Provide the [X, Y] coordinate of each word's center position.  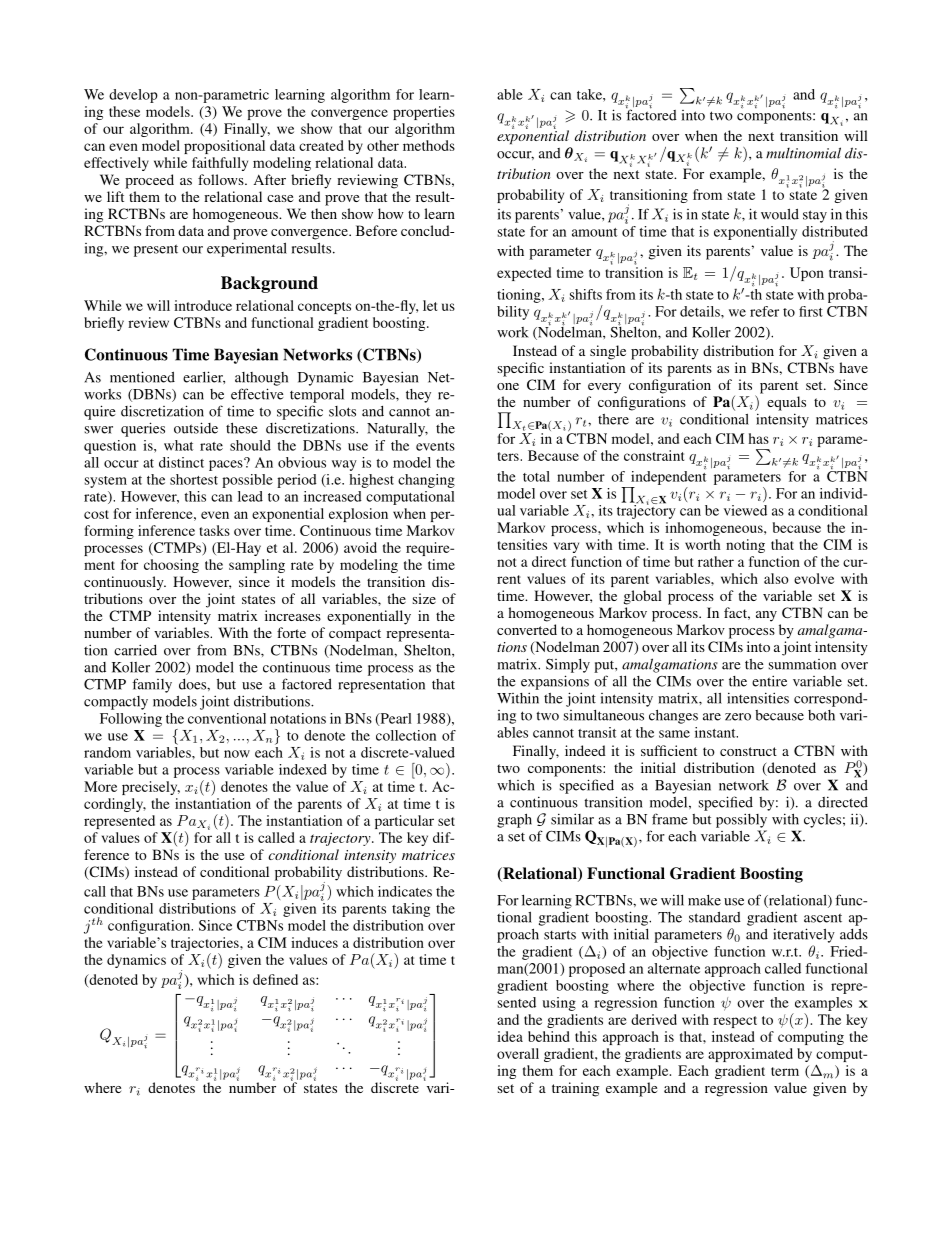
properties [424, 113]
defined [275, 979]
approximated [750, 1055]
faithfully [220, 164]
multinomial [803, 153]
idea [510, 1036]
